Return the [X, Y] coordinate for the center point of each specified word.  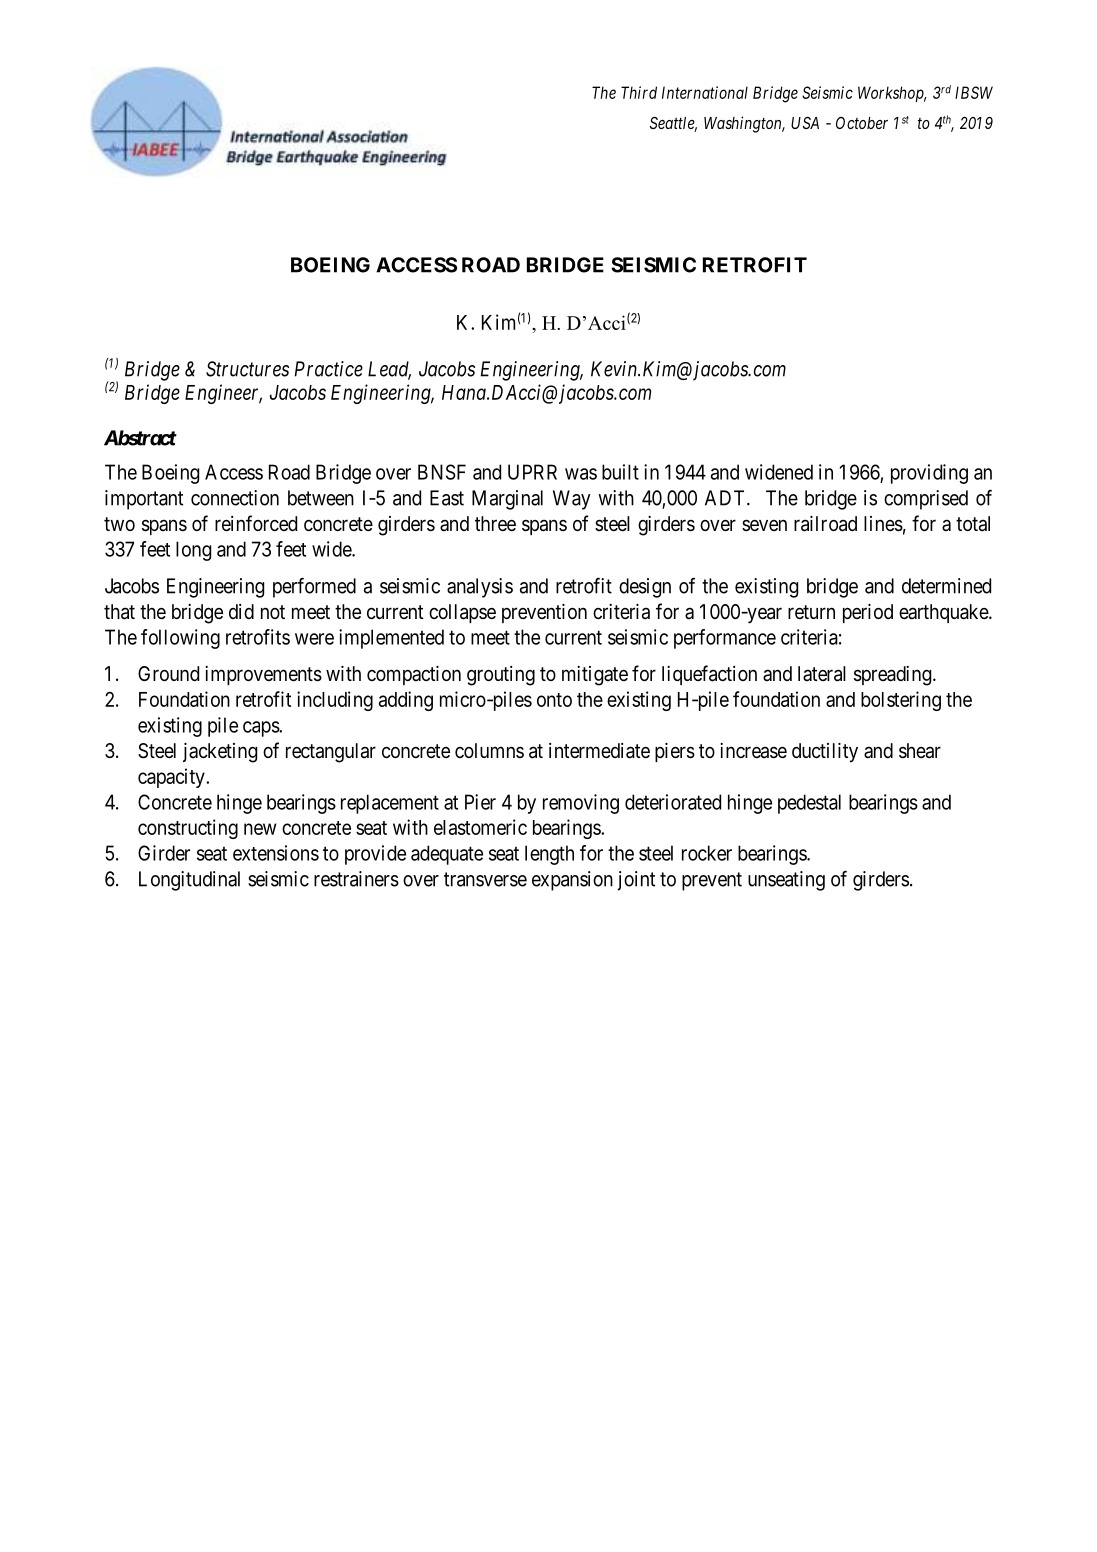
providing [929, 474]
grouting [501, 676]
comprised [926, 500]
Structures [247, 369]
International [705, 92]
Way [572, 500]
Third [639, 92]
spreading [894, 676]
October [862, 123]
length [549, 855]
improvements [263, 675]
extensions [276, 853]
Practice [329, 369]
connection [235, 498]
